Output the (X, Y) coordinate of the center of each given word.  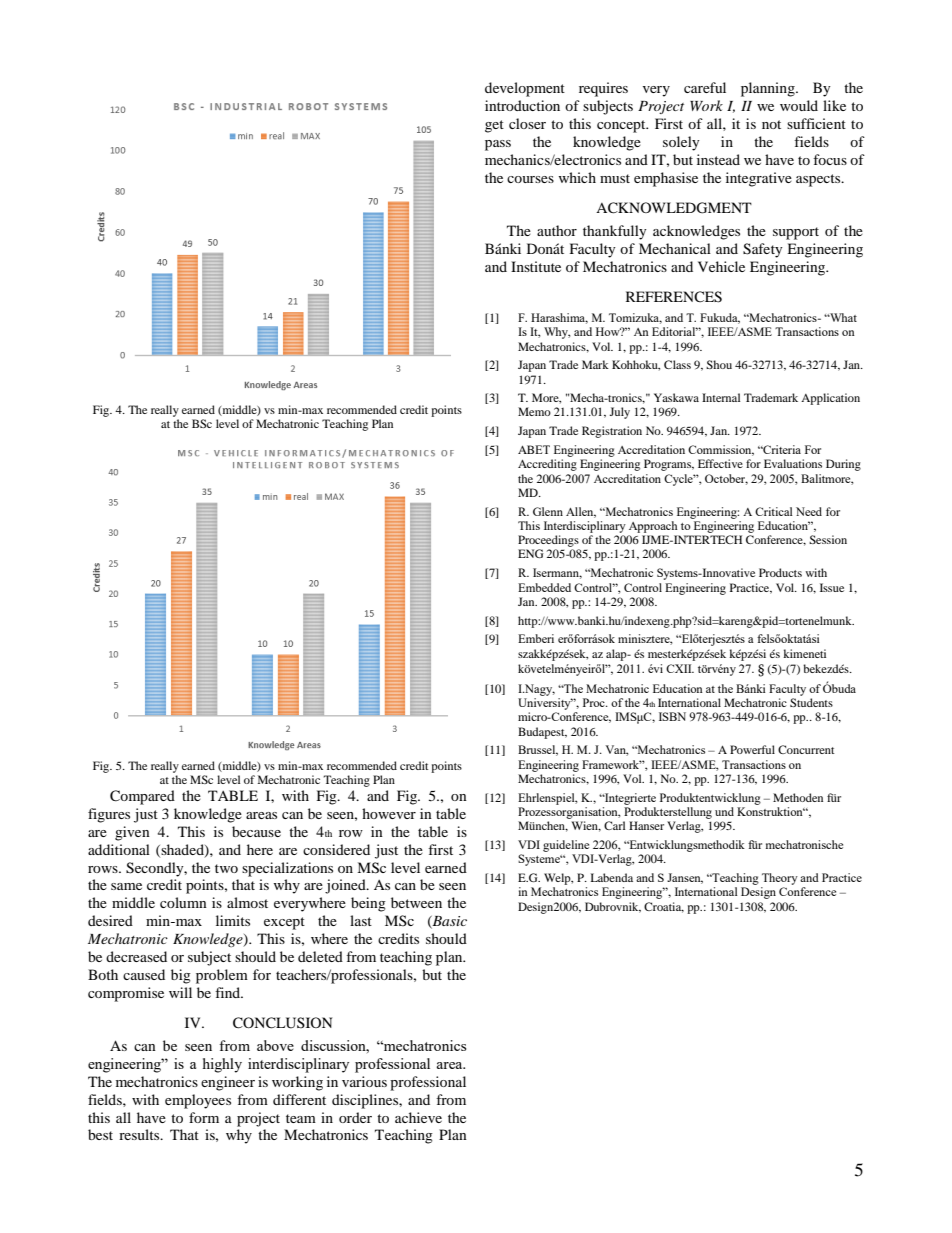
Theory (780, 879)
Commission (721, 450)
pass (498, 145)
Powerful (752, 749)
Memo (534, 411)
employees (198, 1101)
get (494, 126)
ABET (534, 449)
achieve (418, 1117)
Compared (142, 797)
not (771, 124)
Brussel (538, 750)
